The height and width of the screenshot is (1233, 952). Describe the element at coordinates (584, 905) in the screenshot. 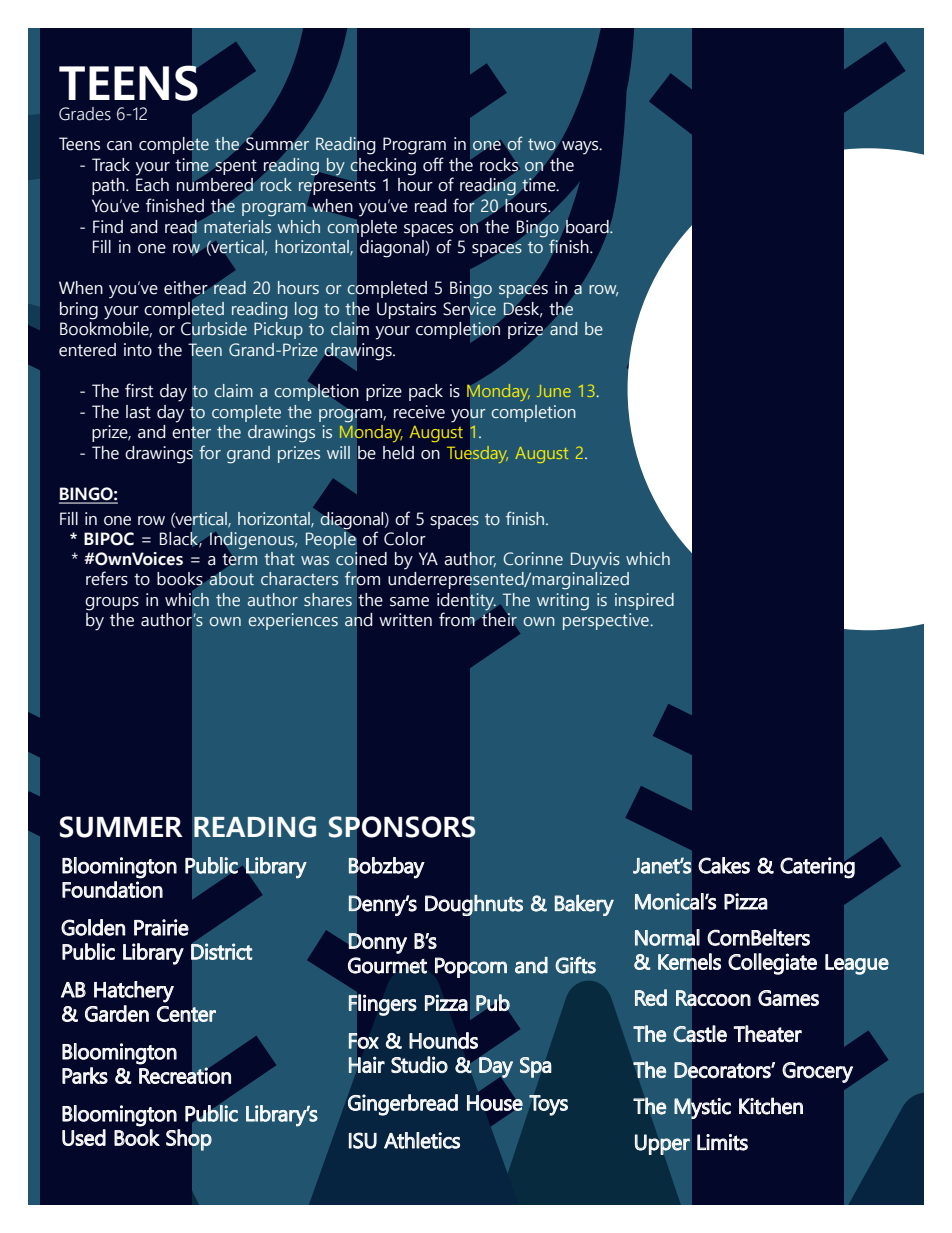

I see `Bakery` at that location.
